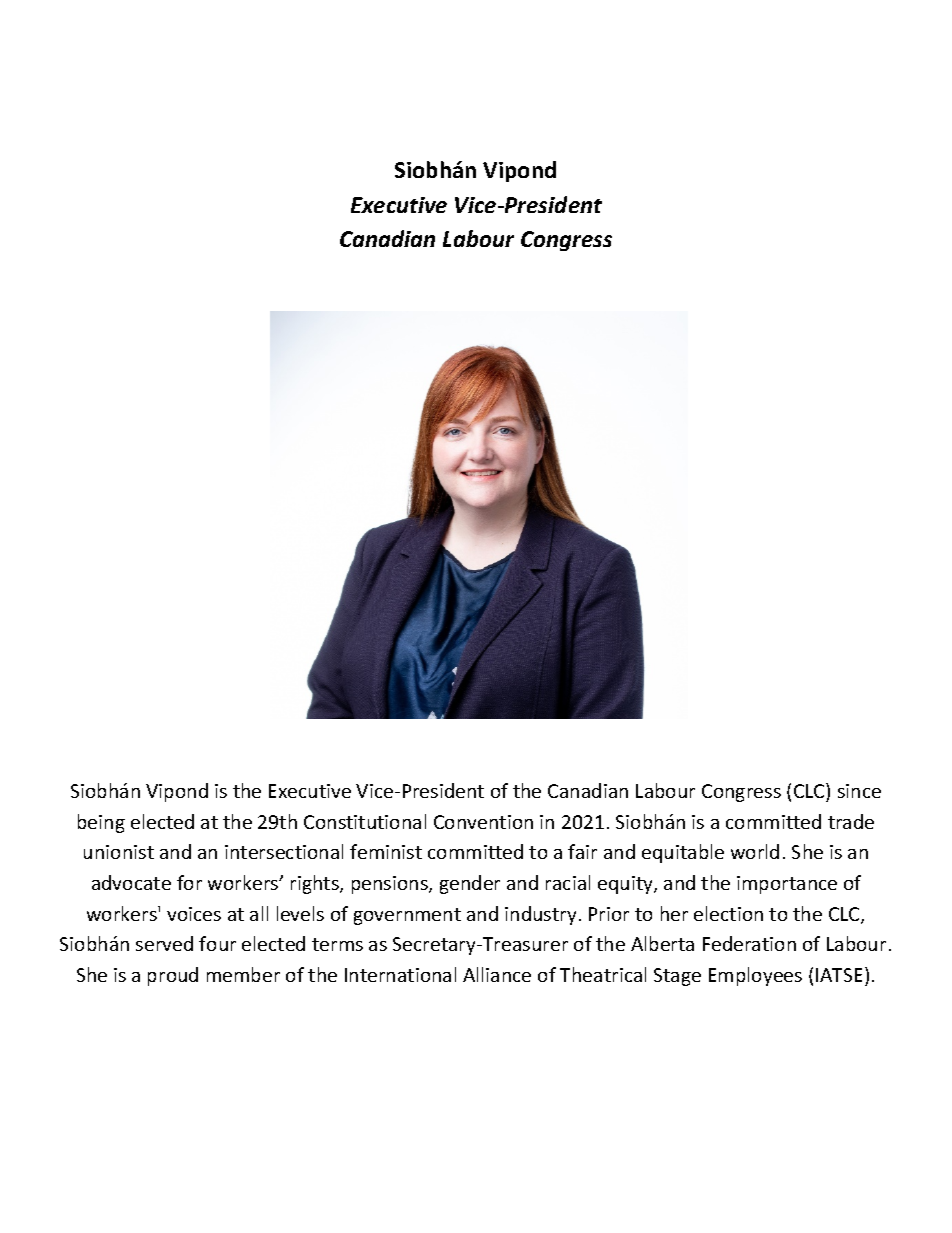 The height and width of the screenshot is (1233, 952). I want to click on importance, so click(787, 885).
